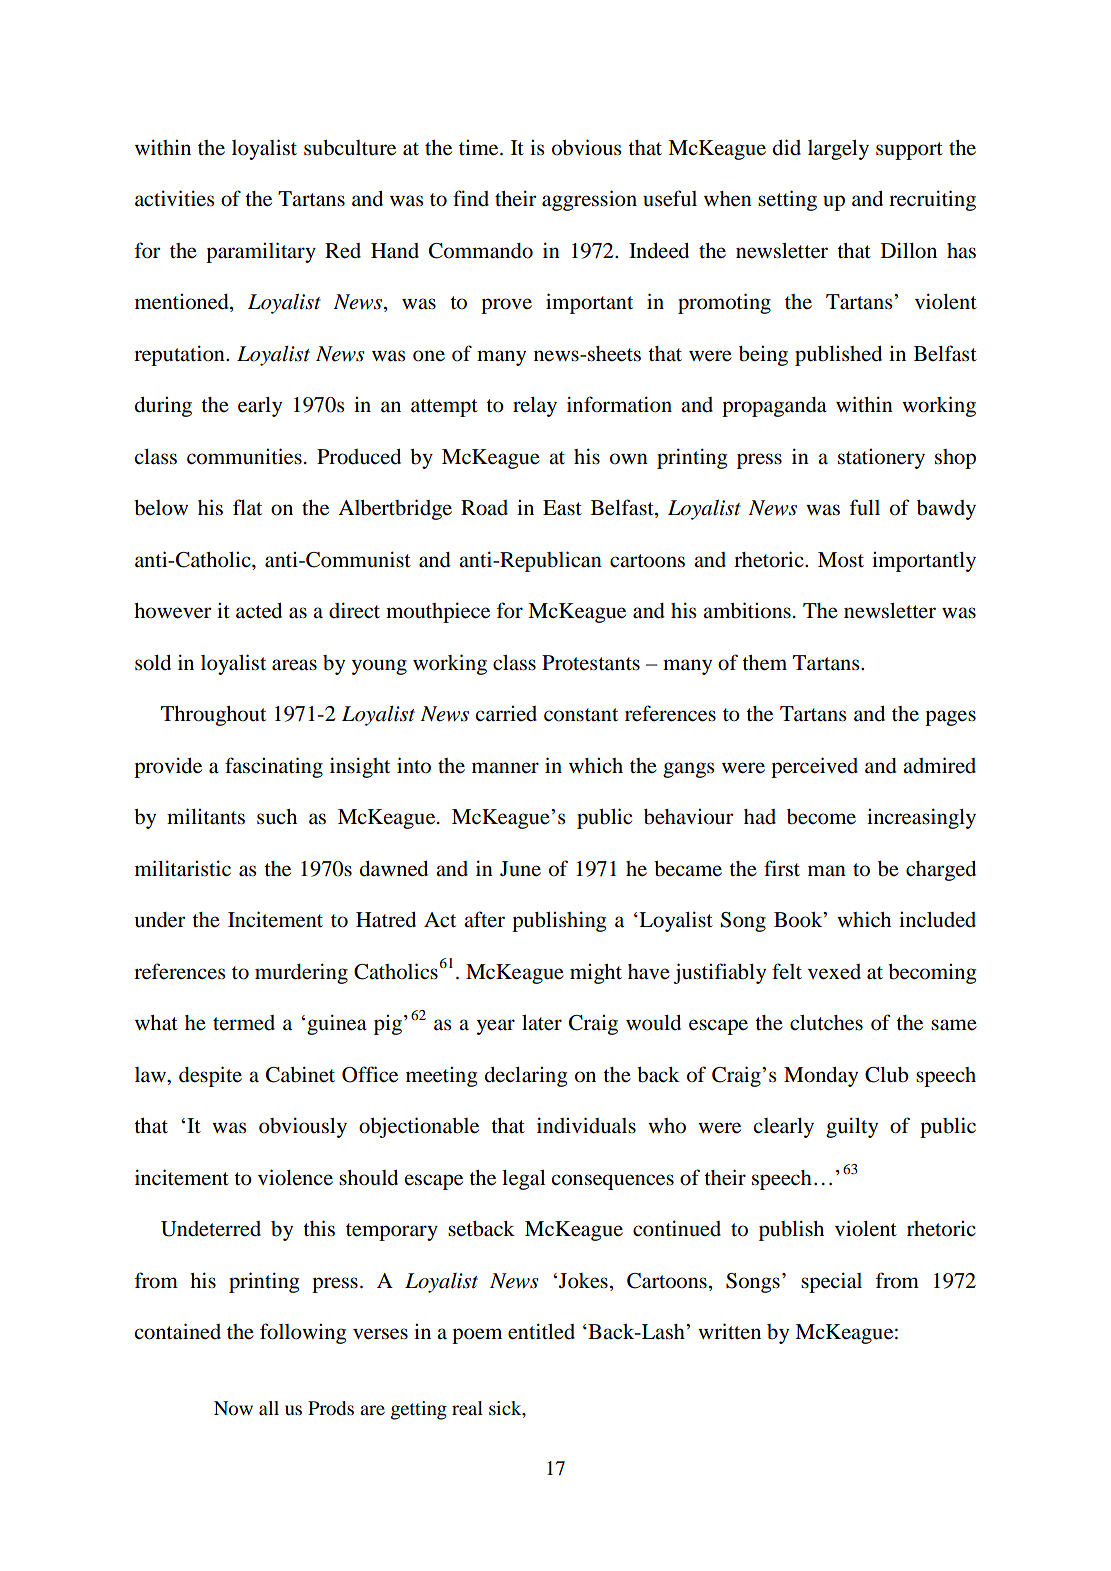  What do you see at coordinates (814, 767) in the screenshot?
I see `perceived` at bounding box center [814, 767].
